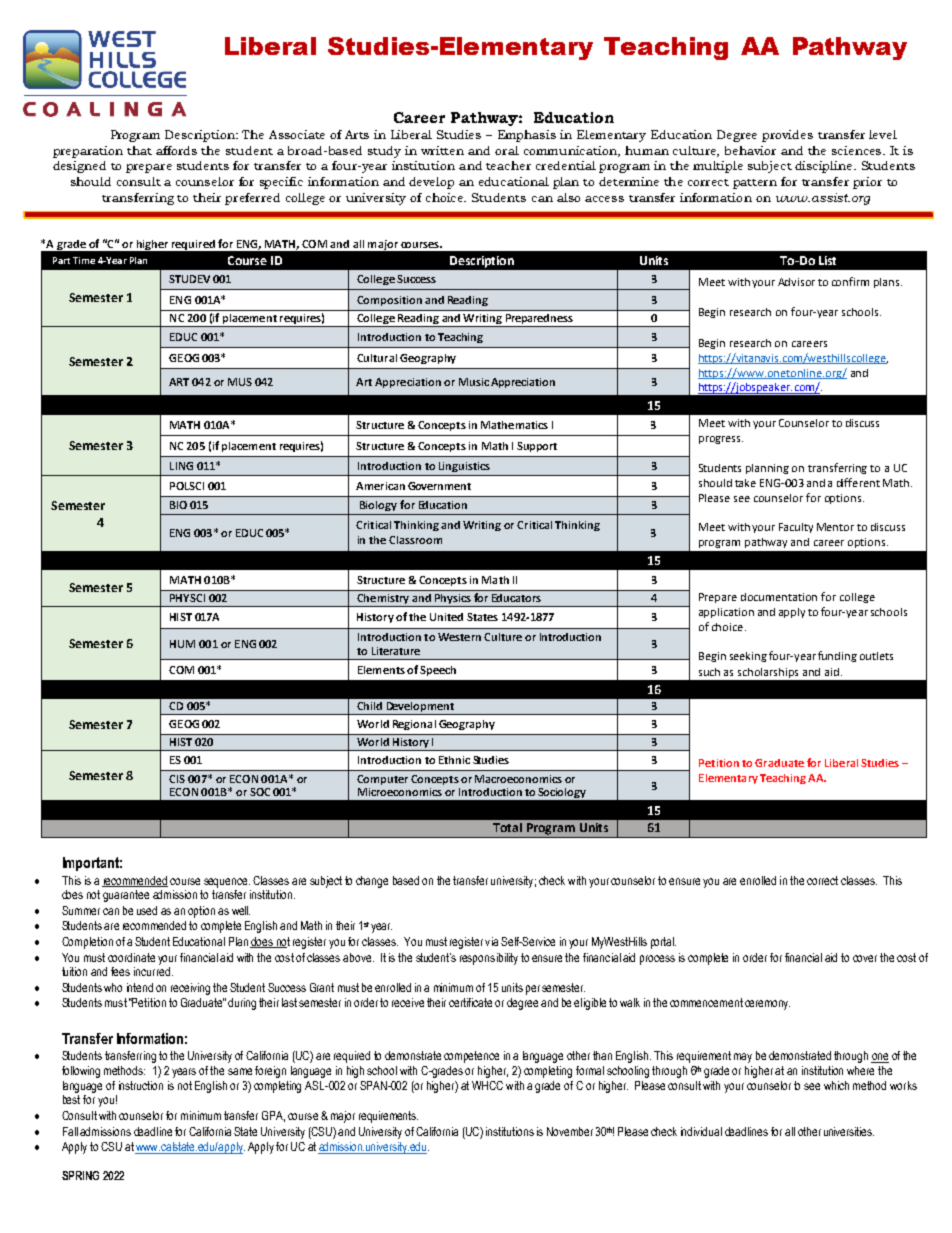  Describe the element at coordinates (176, 150) in the screenshot. I see `affords` at that location.
